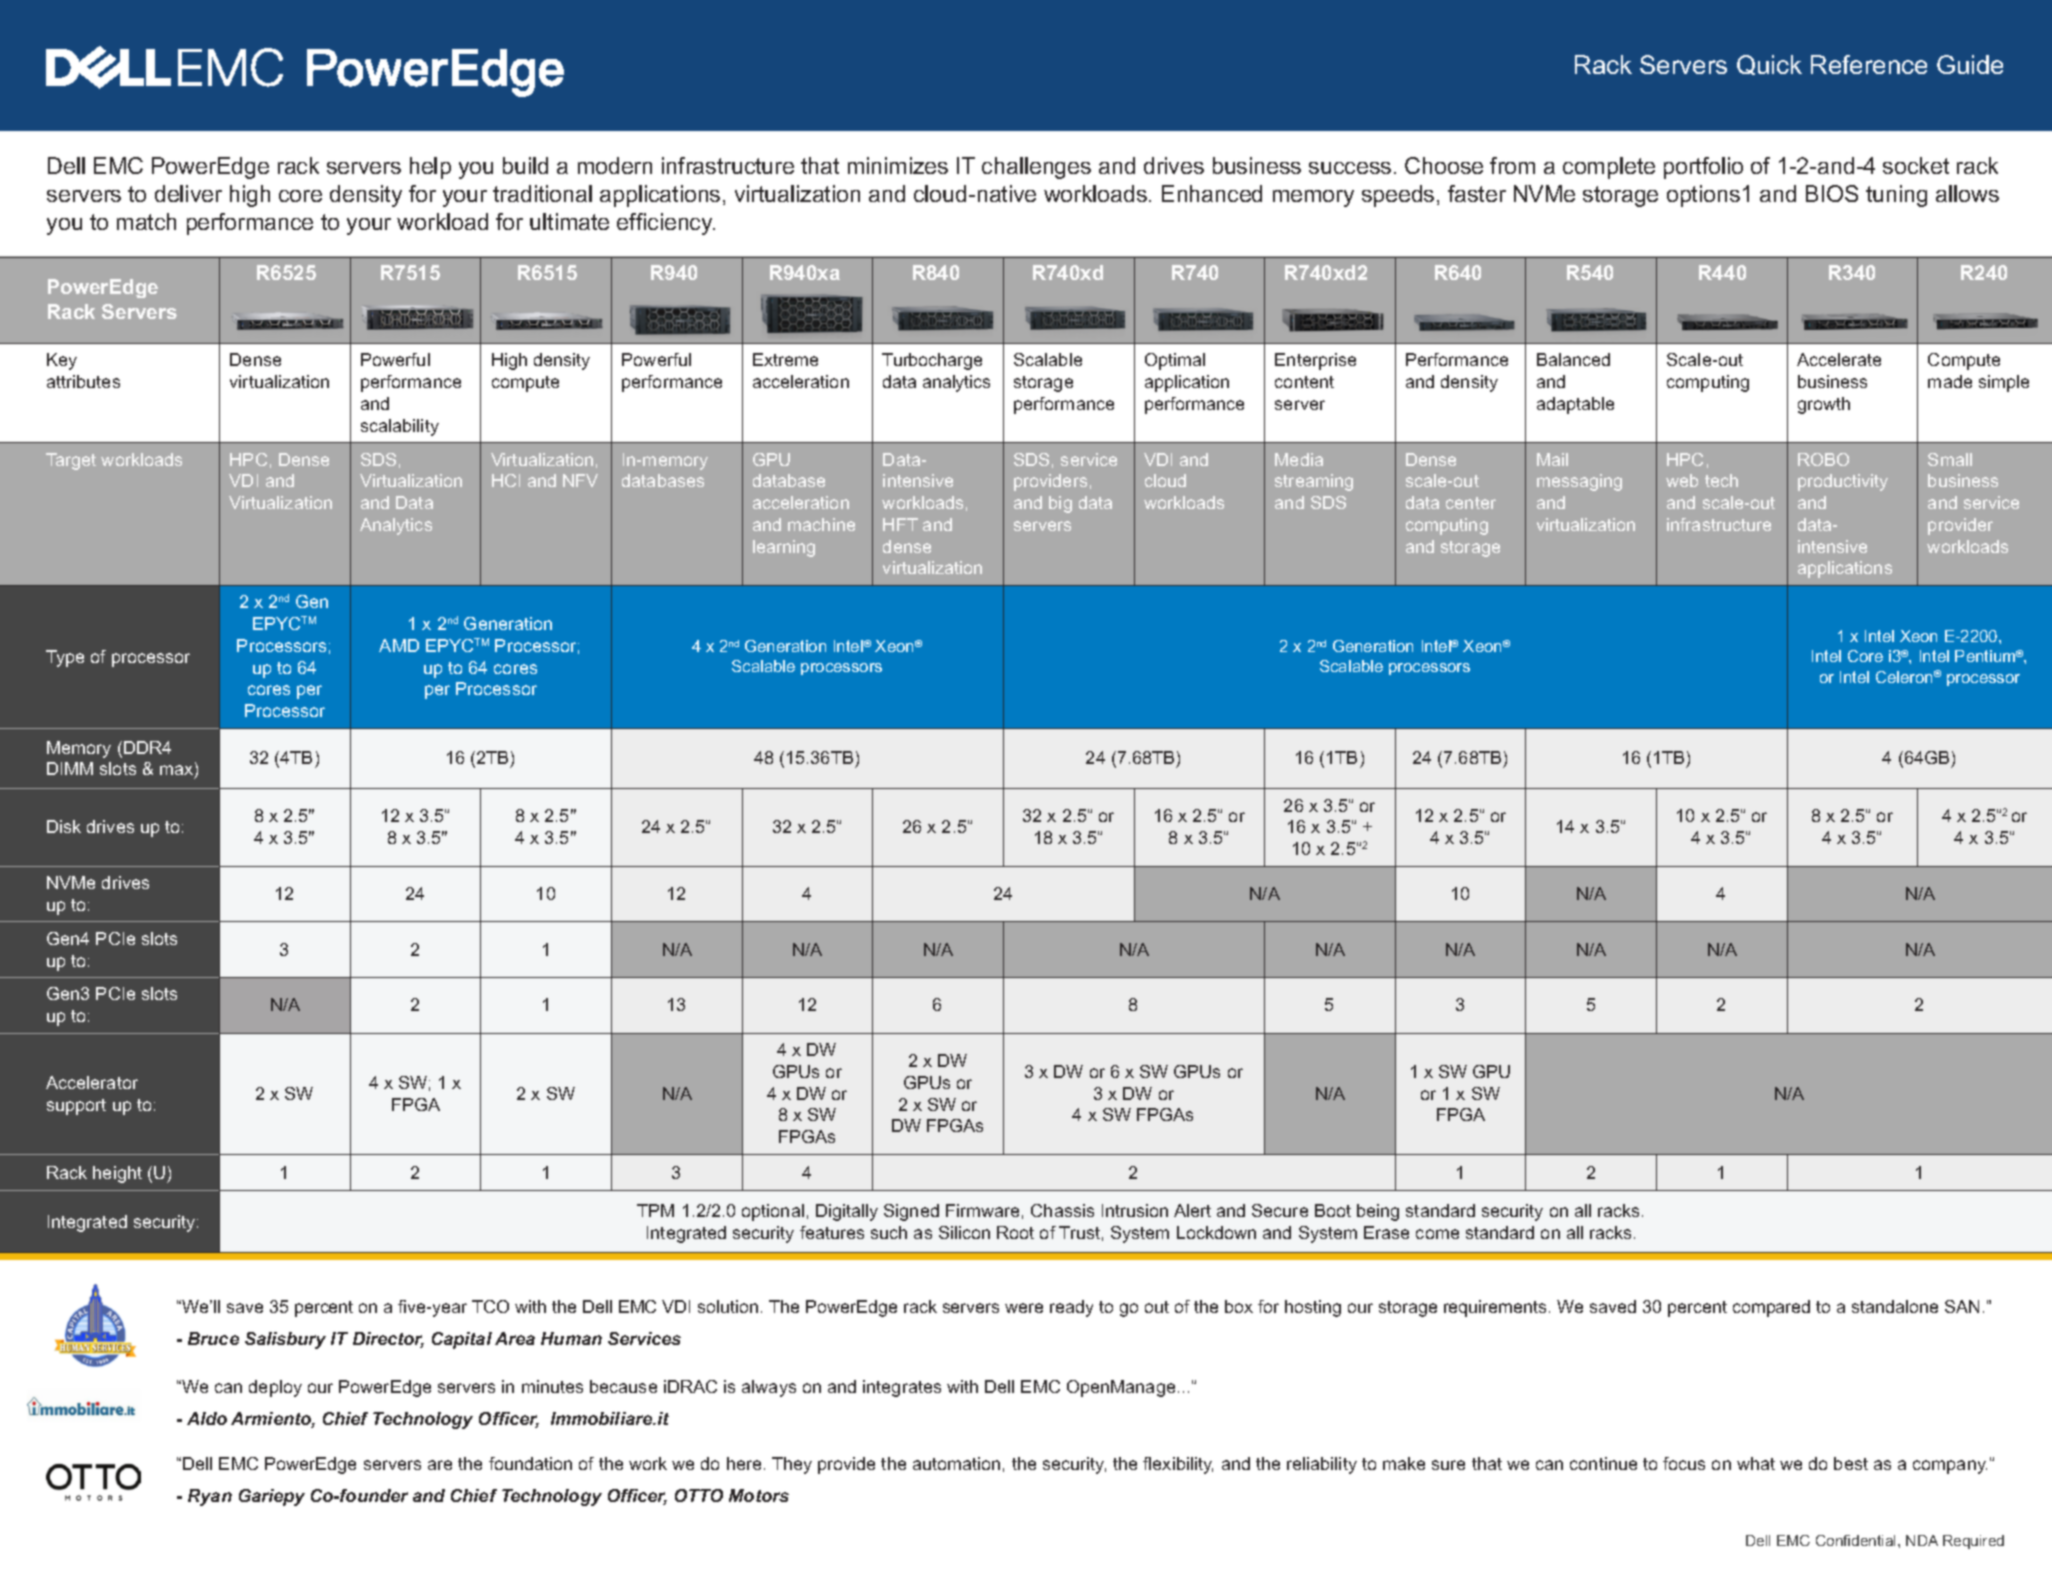  I want to click on big, so click(1060, 504).
